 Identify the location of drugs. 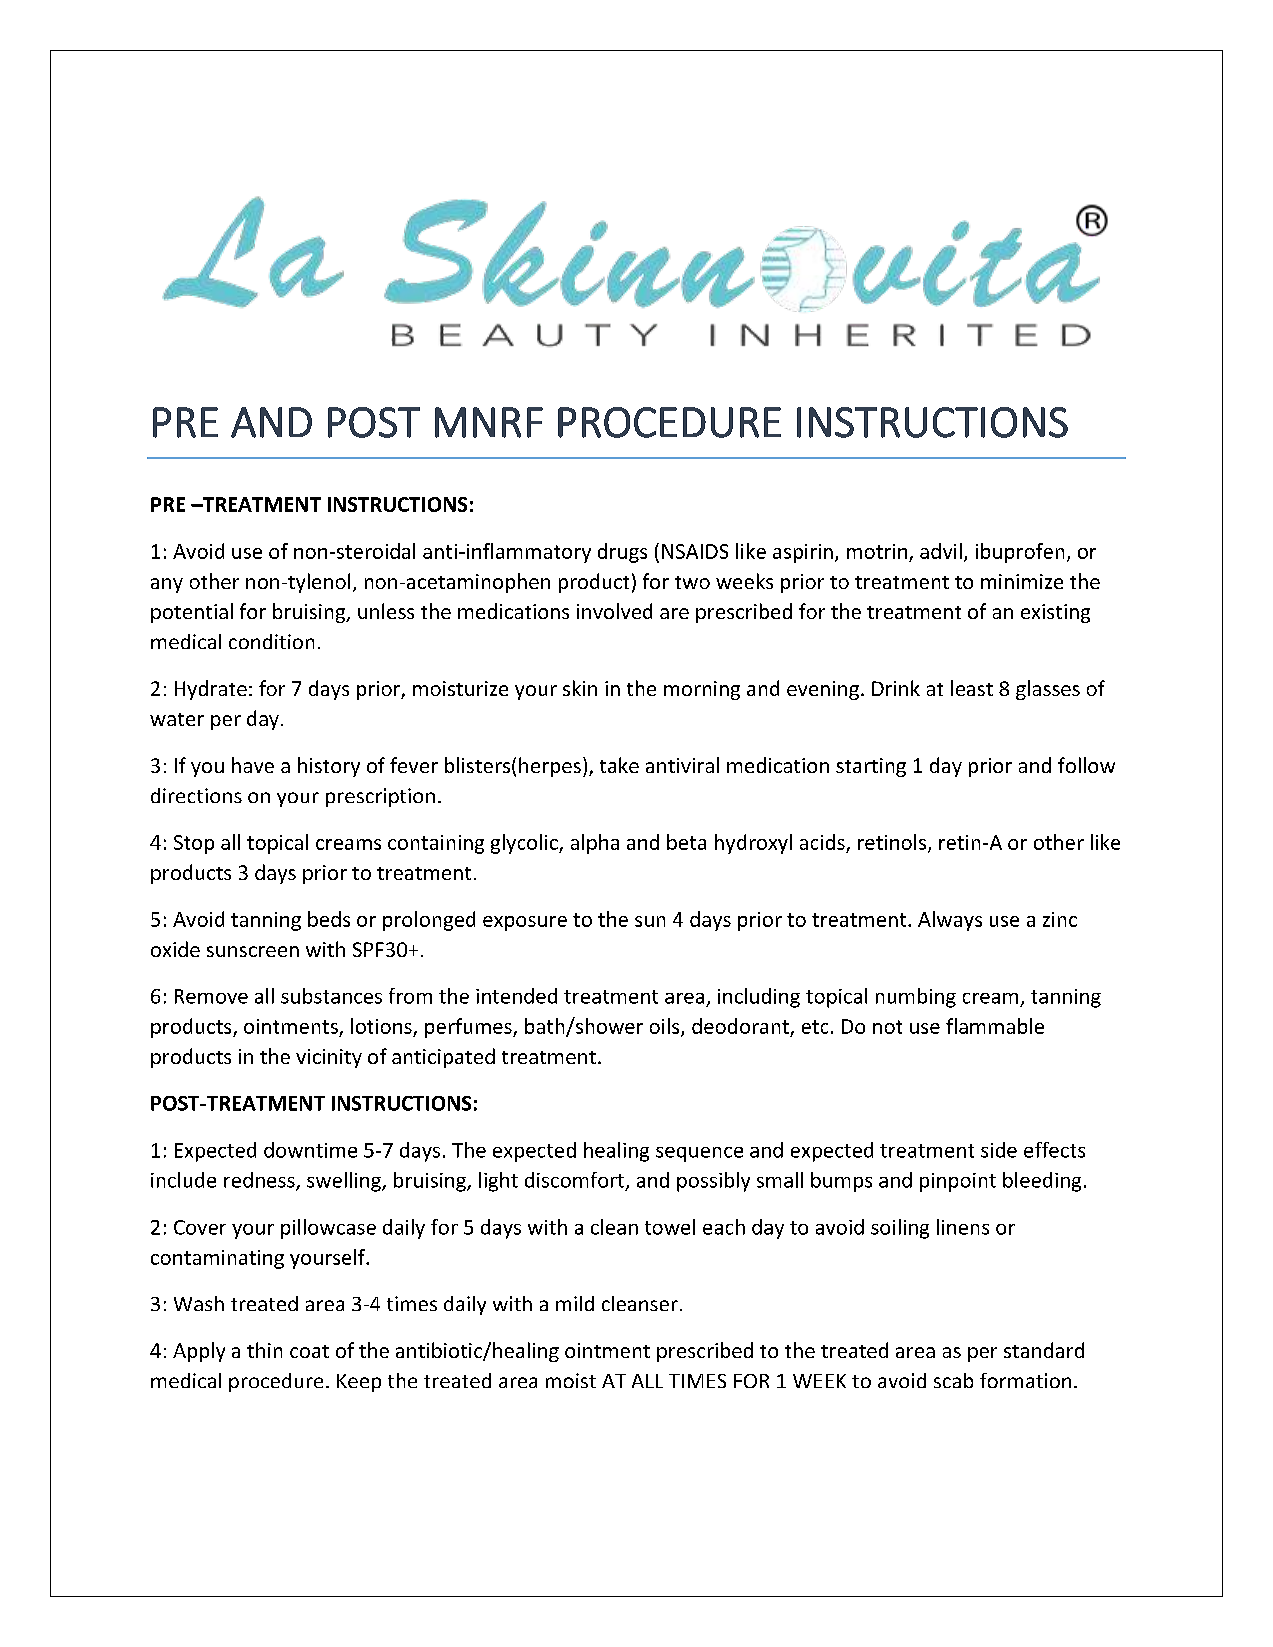
(622, 553).
